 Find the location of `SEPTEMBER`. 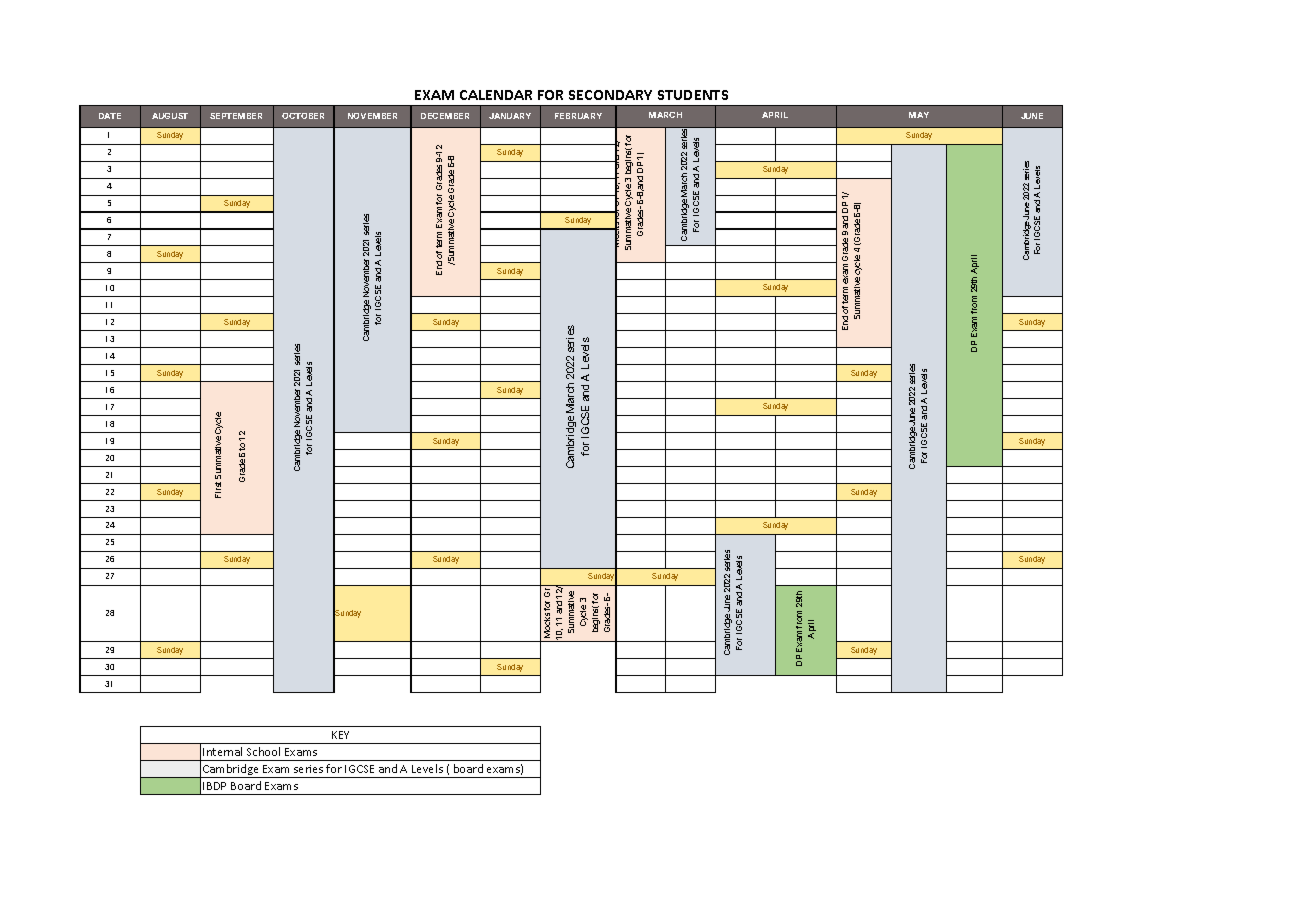

SEPTEMBER is located at coordinates (236, 116).
